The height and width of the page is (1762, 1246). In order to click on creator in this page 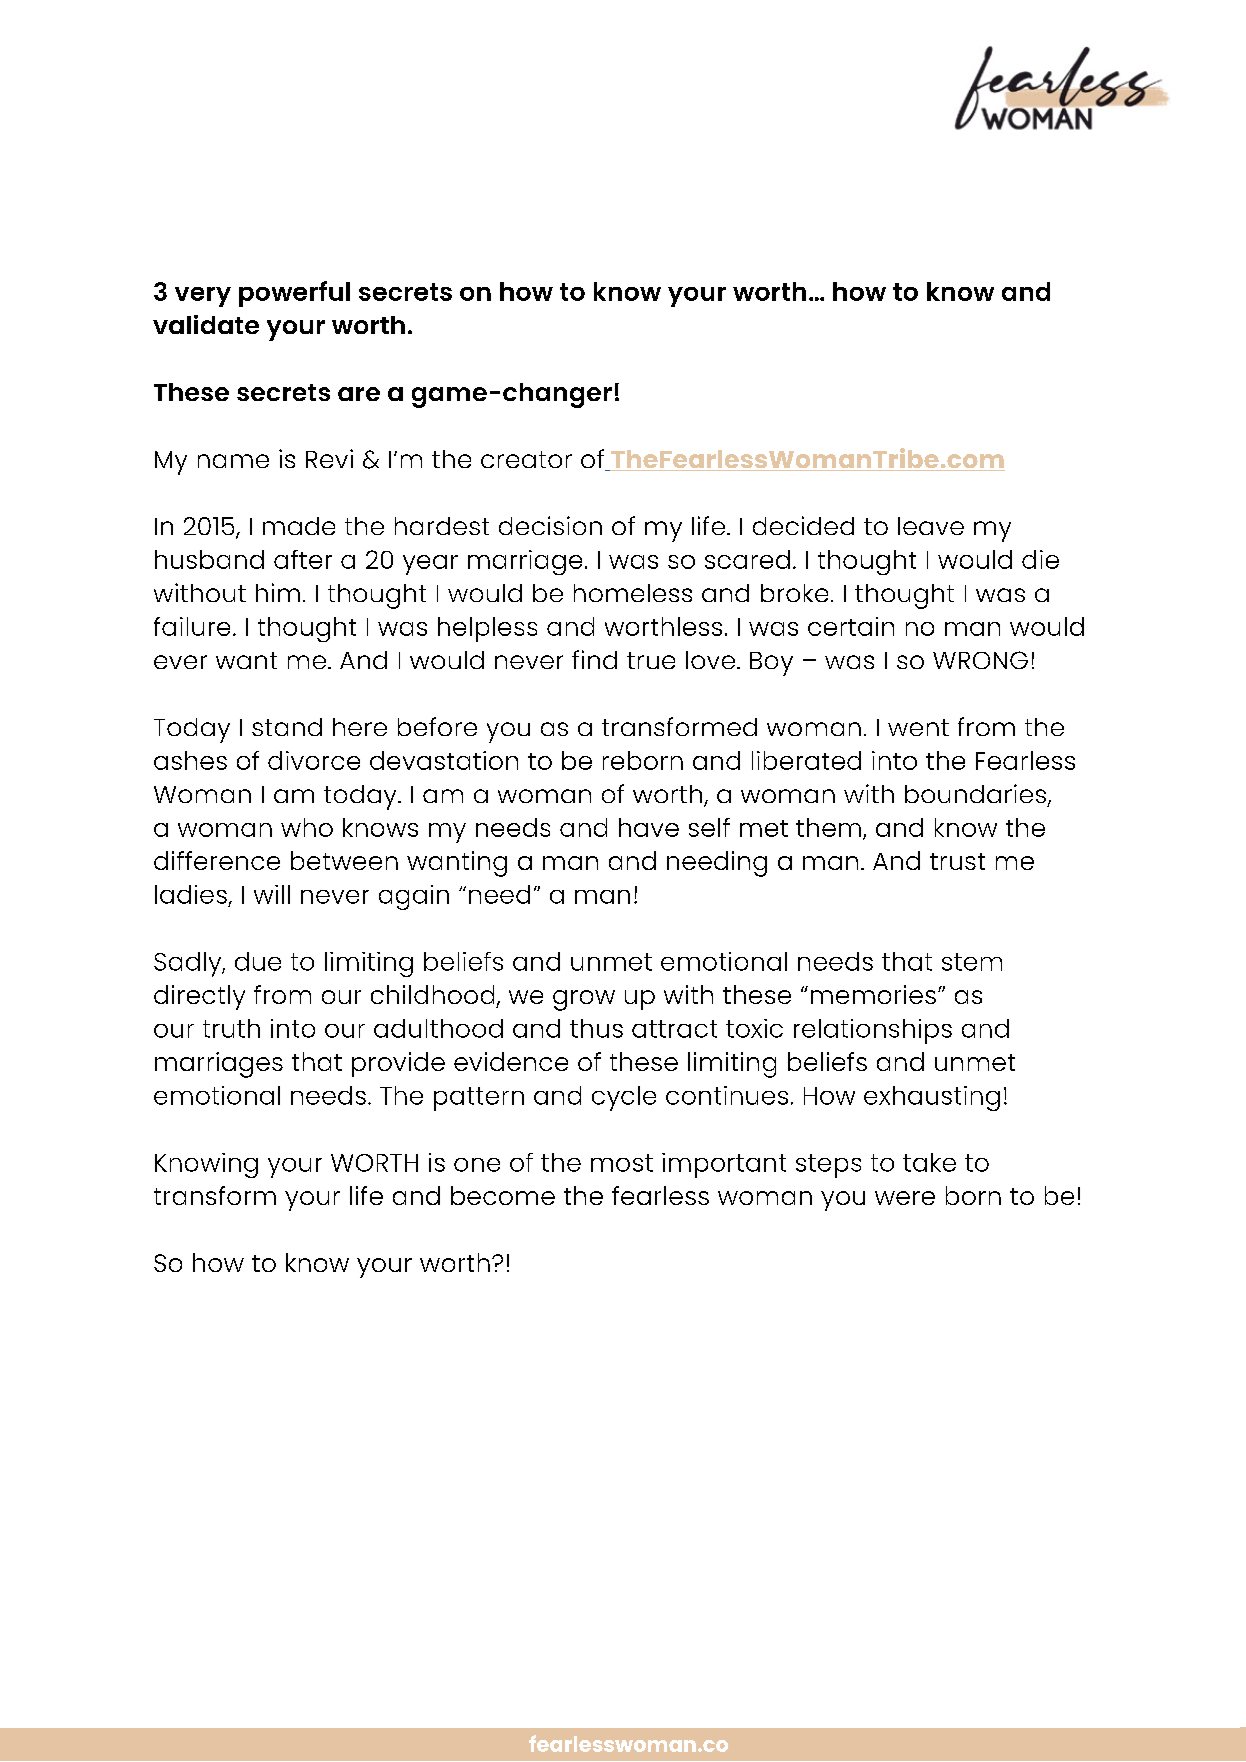, I will do `click(526, 459)`.
